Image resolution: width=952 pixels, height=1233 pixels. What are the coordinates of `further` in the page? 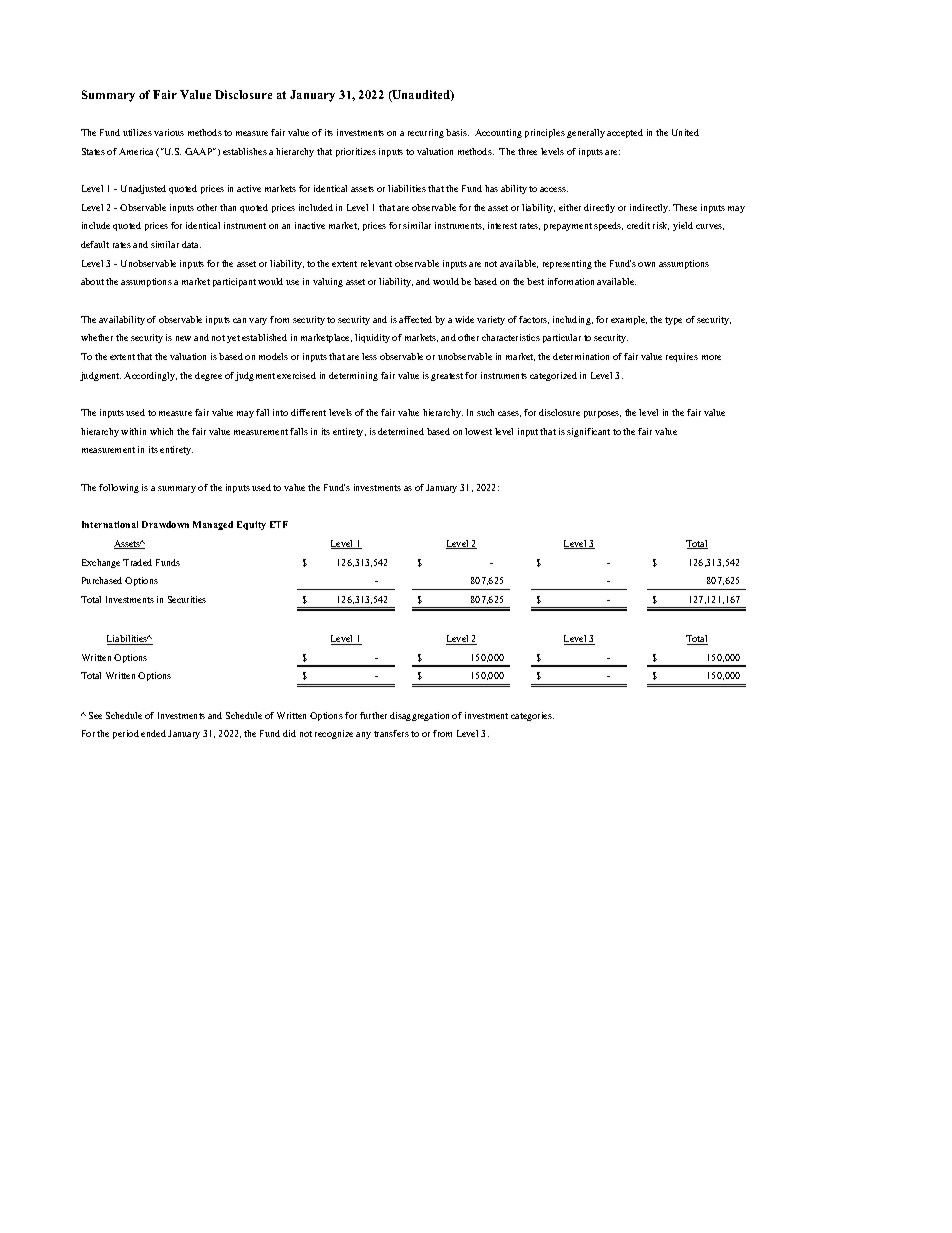 It's located at (373, 715).
